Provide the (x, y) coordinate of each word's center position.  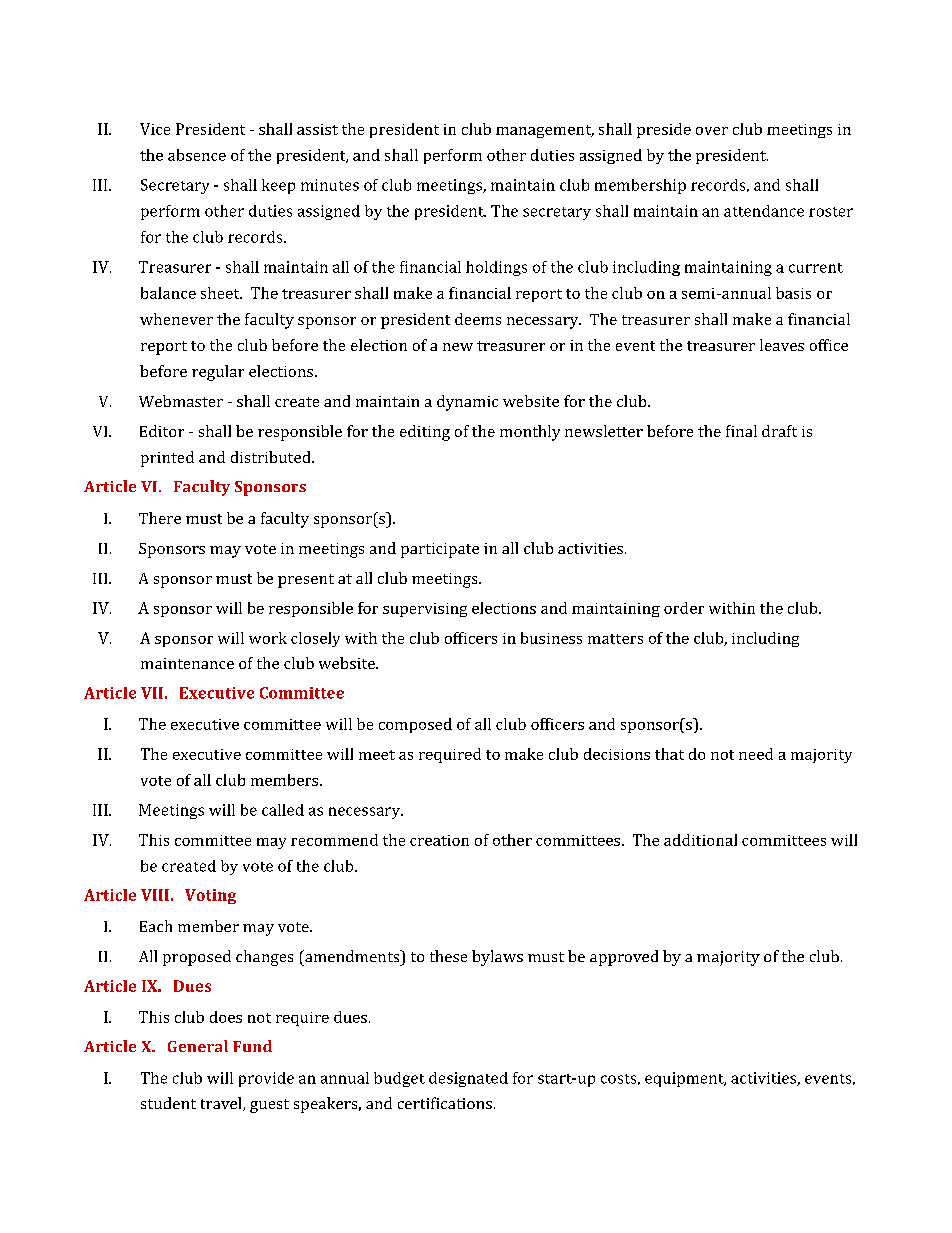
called (283, 810)
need (756, 754)
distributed (272, 457)
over (712, 131)
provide (266, 1079)
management (545, 131)
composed (415, 725)
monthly (530, 433)
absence (197, 155)
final (741, 431)
